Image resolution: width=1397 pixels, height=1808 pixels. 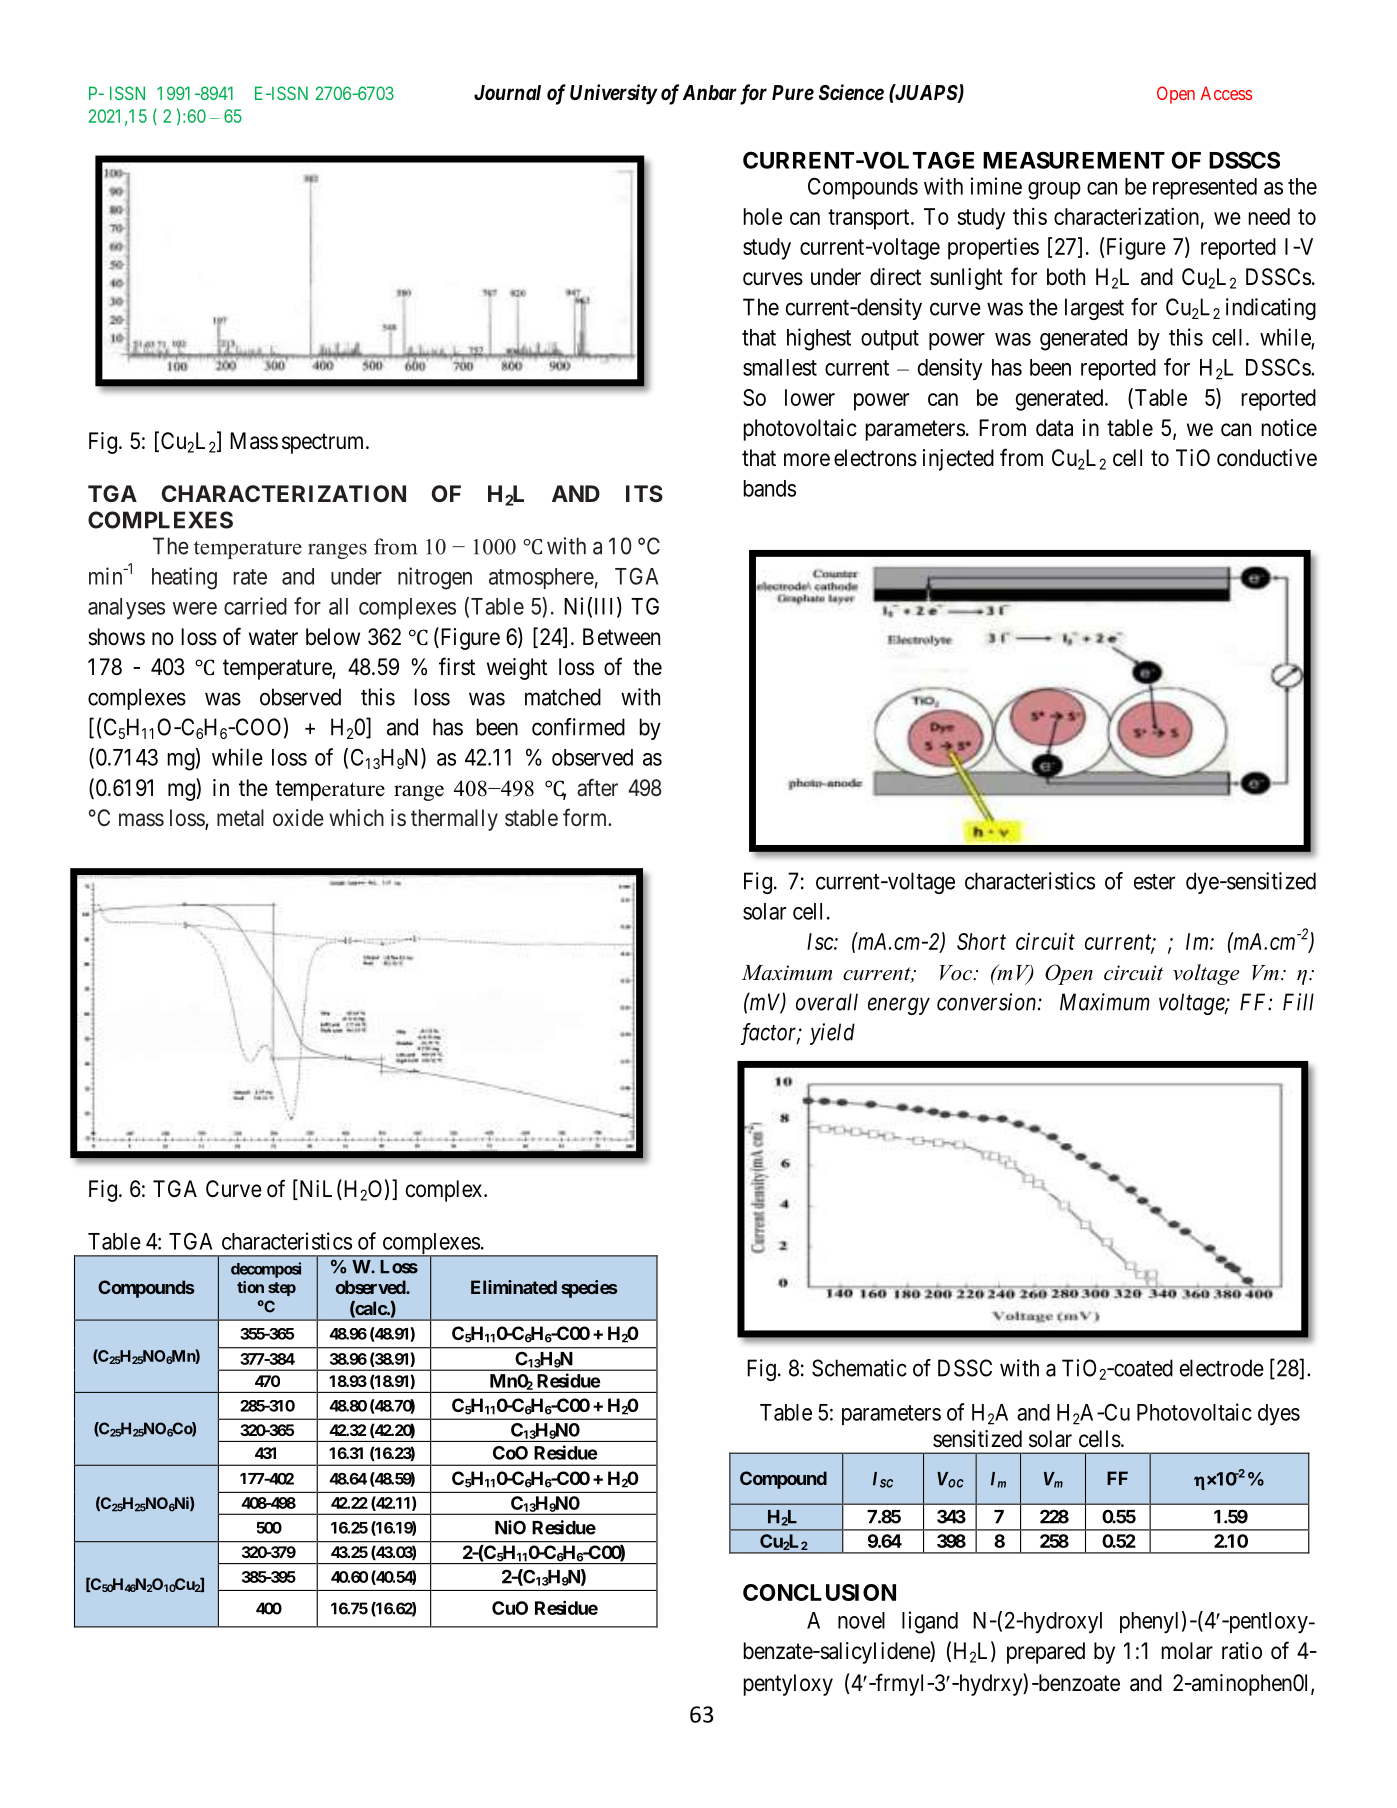 I want to click on metal, so click(x=240, y=818).
